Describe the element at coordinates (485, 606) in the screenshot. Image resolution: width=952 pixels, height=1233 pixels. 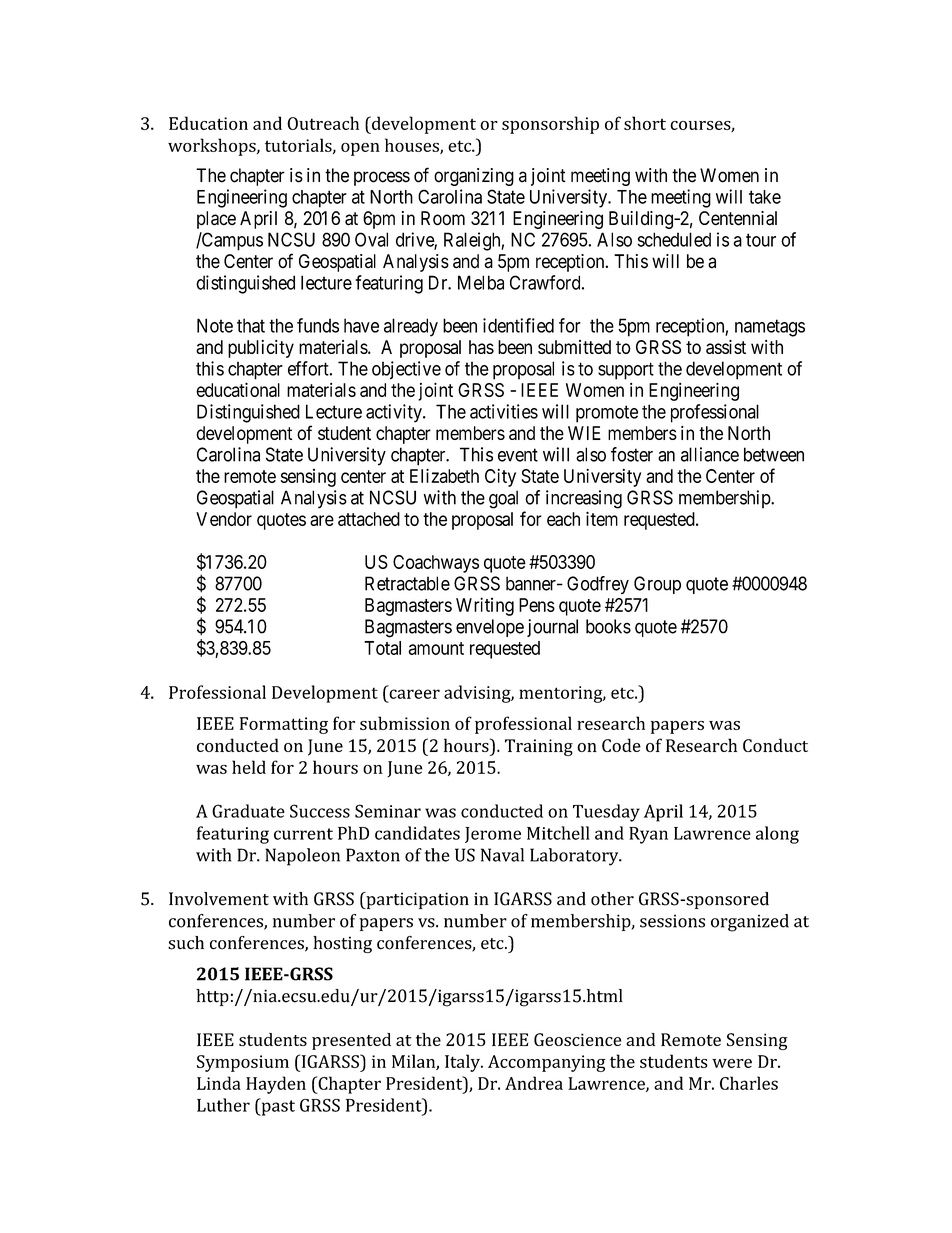
I see `Writing` at that location.
